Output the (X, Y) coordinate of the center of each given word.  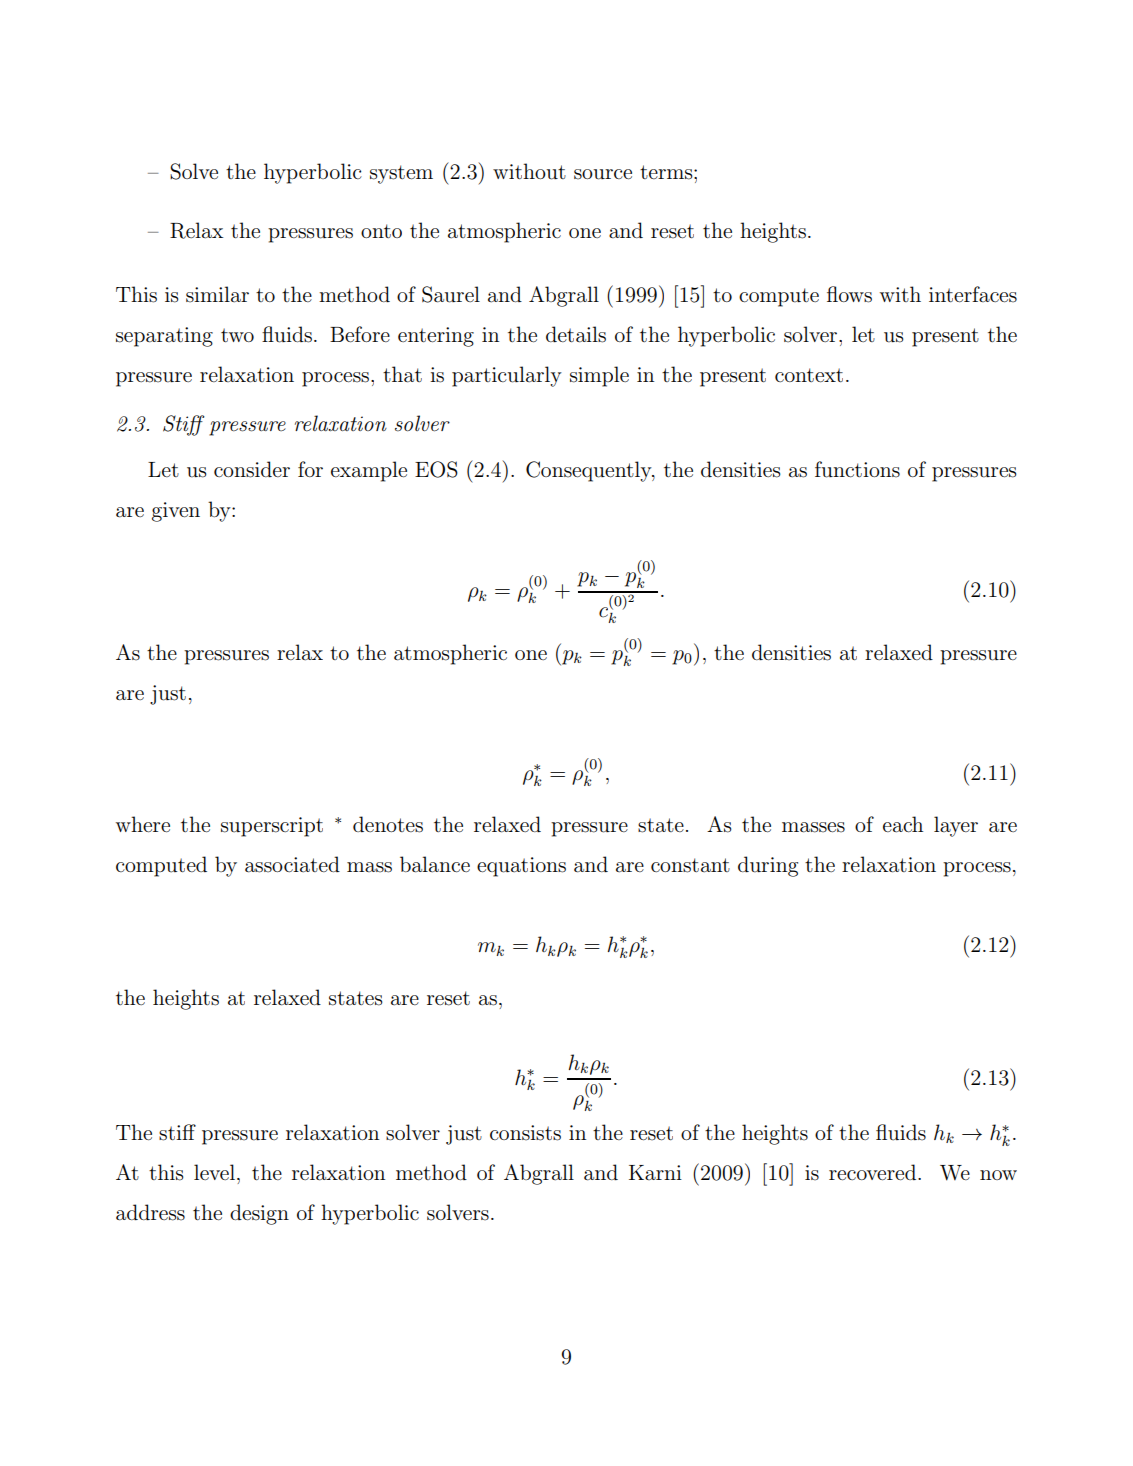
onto (381, 231)
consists (525, 1133)
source (603, 174)
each (903, 824)
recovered (874, 1172)
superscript (272, 827)
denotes (388, 824)
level (214, 1172)
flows (849, 294)
